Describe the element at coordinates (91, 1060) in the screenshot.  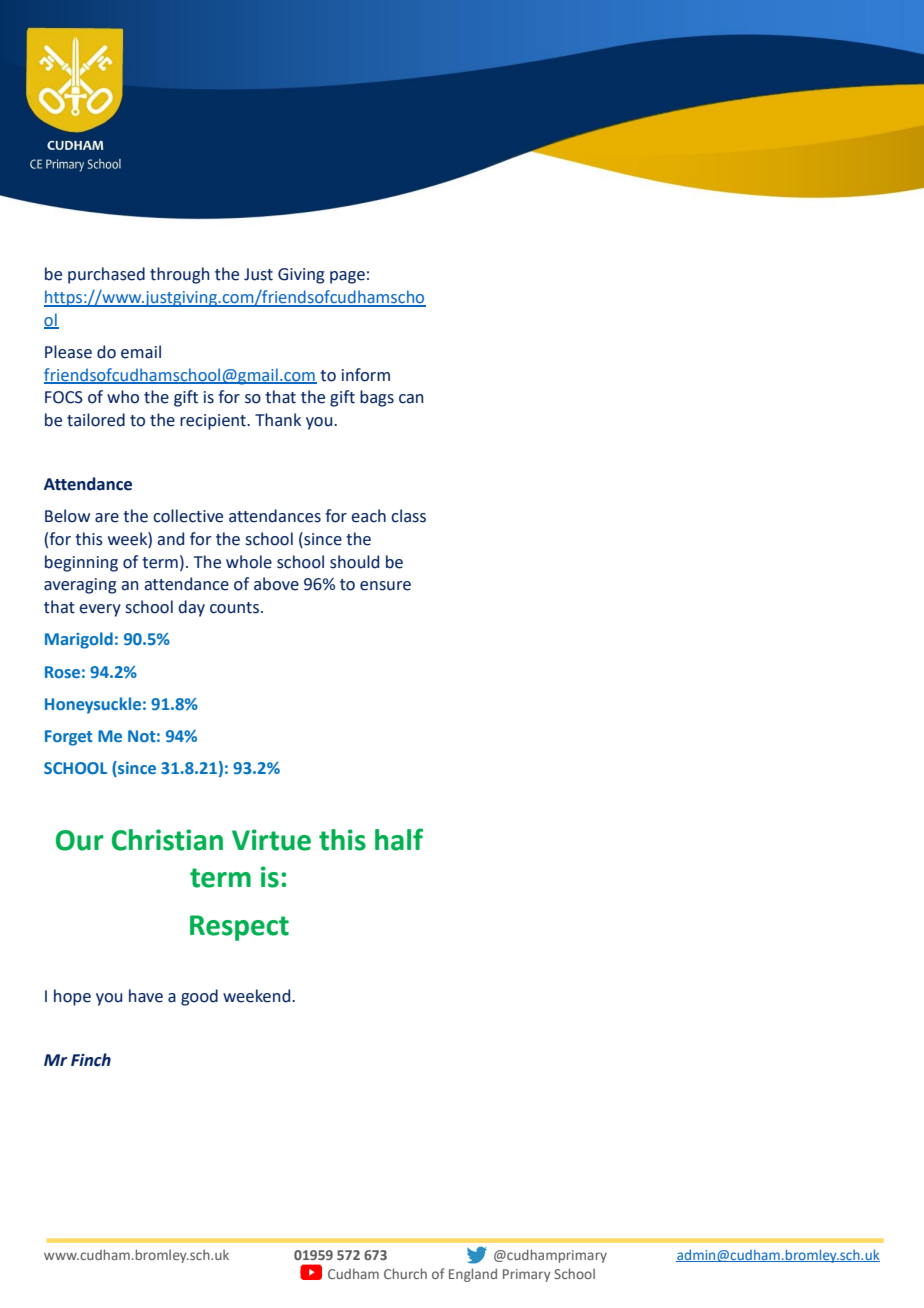
I see `Finch` at that location.
